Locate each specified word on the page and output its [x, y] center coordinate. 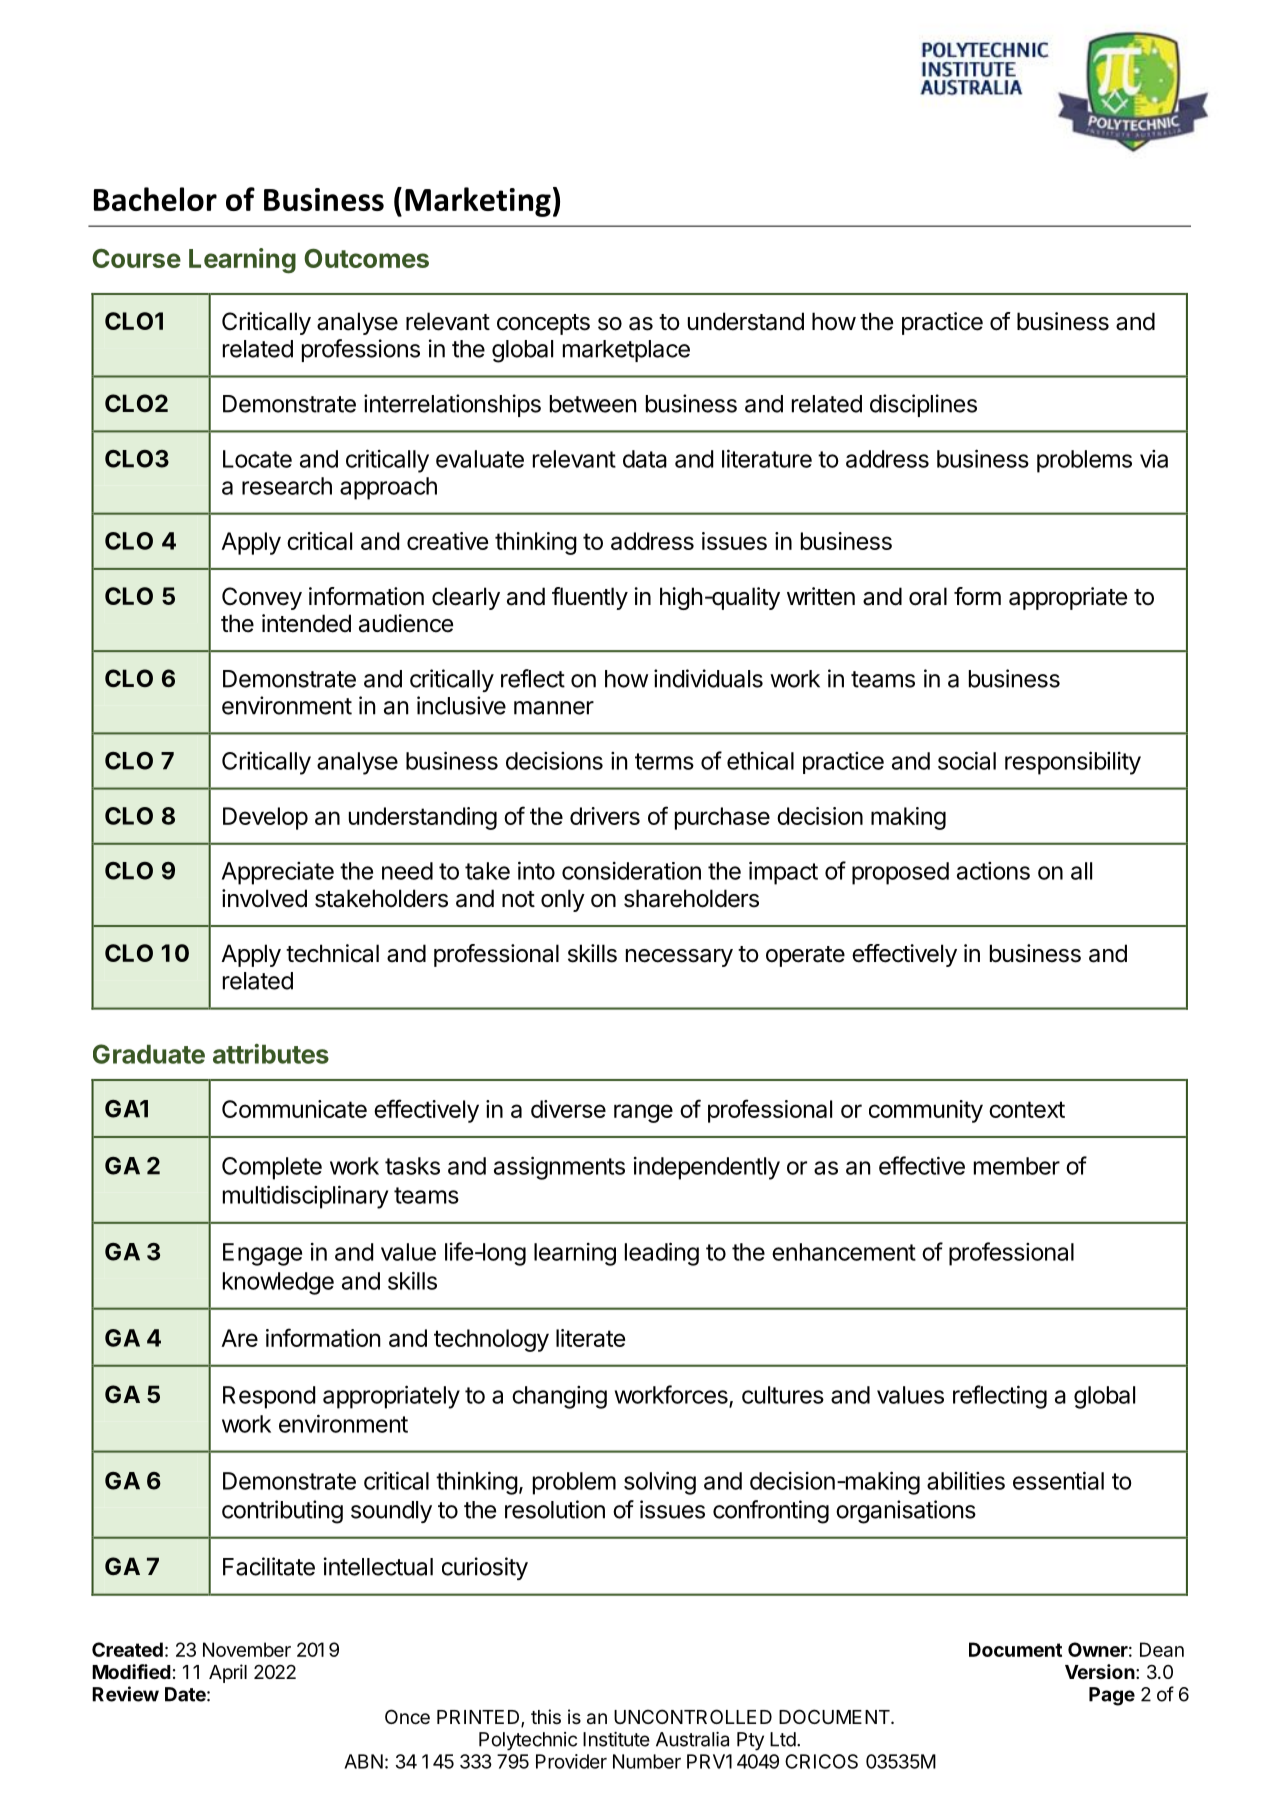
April [228, 1673]
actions [993, 871]
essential [1058, 1480]
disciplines [923, 405]
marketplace [626, 351]
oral [928, 596]
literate [590, 1338]
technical [332, 953]
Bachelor [155, 199]
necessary [679, 958]
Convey [262, 598]
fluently [590, 598]
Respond [269, 1397]
